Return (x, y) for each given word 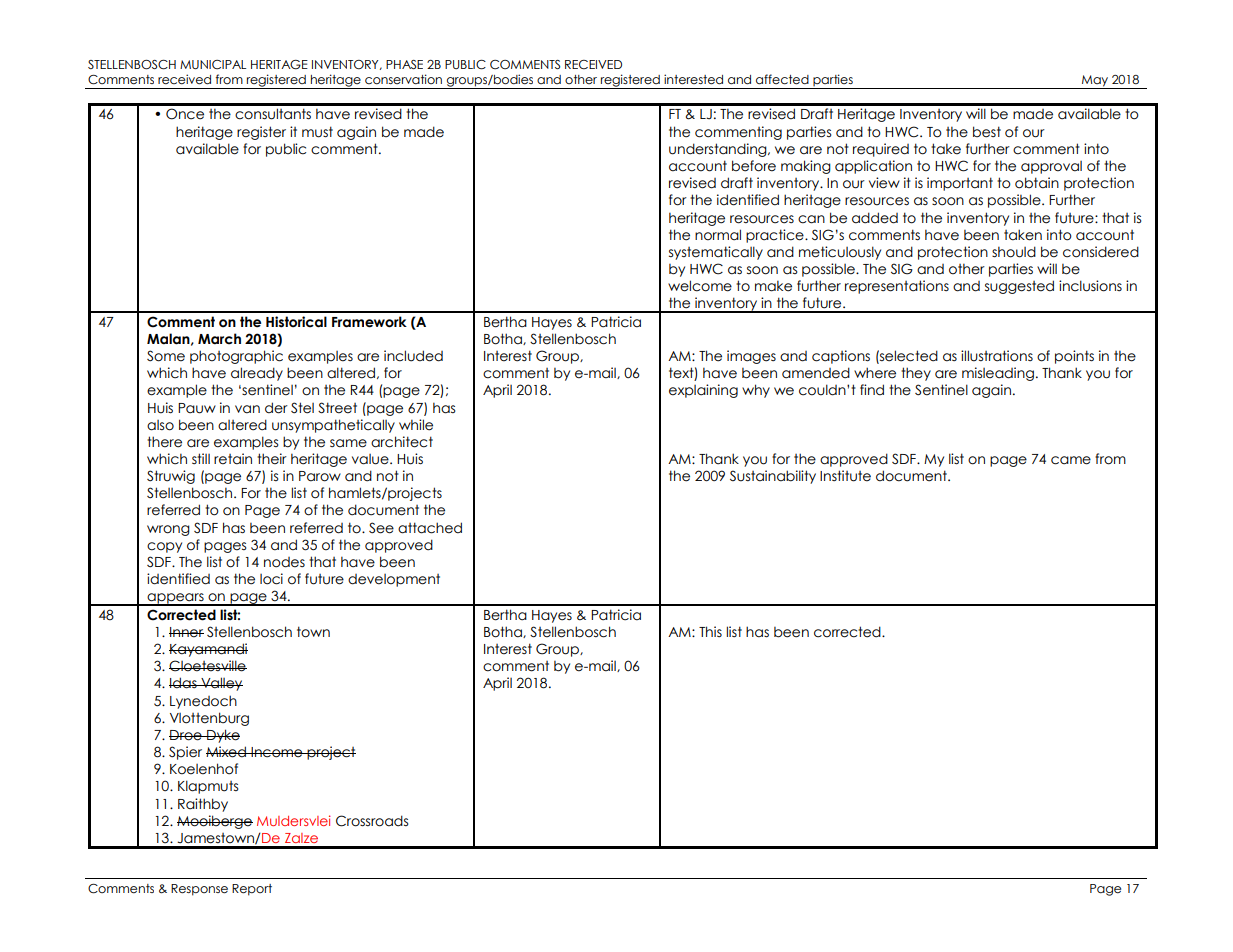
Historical (296, 322)
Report (252, 890)
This (710, 631)
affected (782, 79)
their (272, 459)
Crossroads (372, 821)
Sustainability (773, 477)
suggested (1019, 287)
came (1071, 460)
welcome (700, 286)
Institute (845, 476)
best (987, 132)
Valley (221, 684)
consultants (273, 114)
